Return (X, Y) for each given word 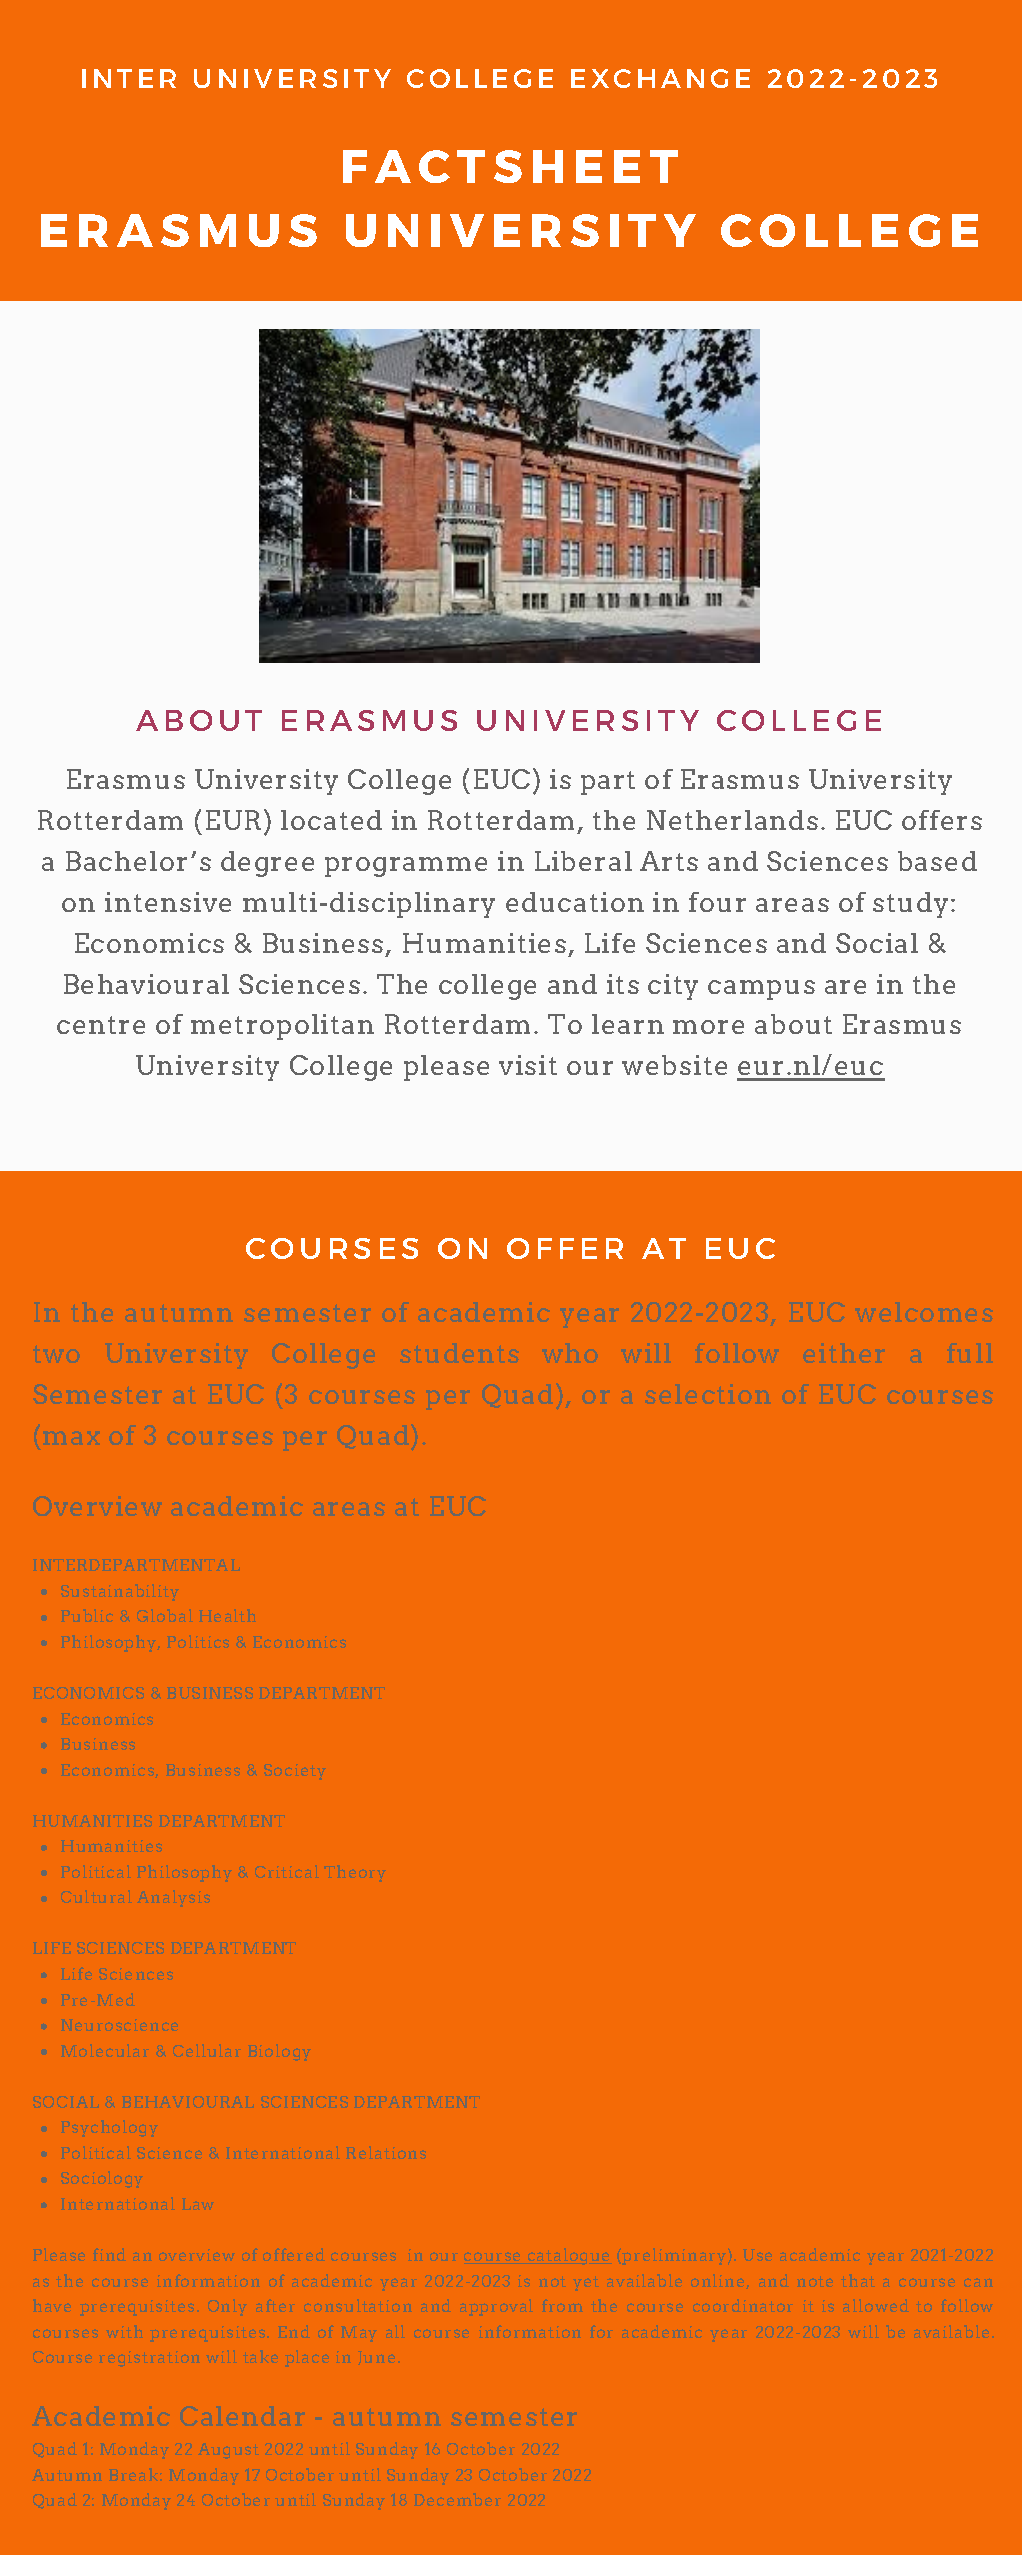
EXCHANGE (660, 78)
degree (267, 864)
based (937, 861)
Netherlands (732, 820)
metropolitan (282, 1027)
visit (528, 1065)
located (331, 820)
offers (942, 820)
